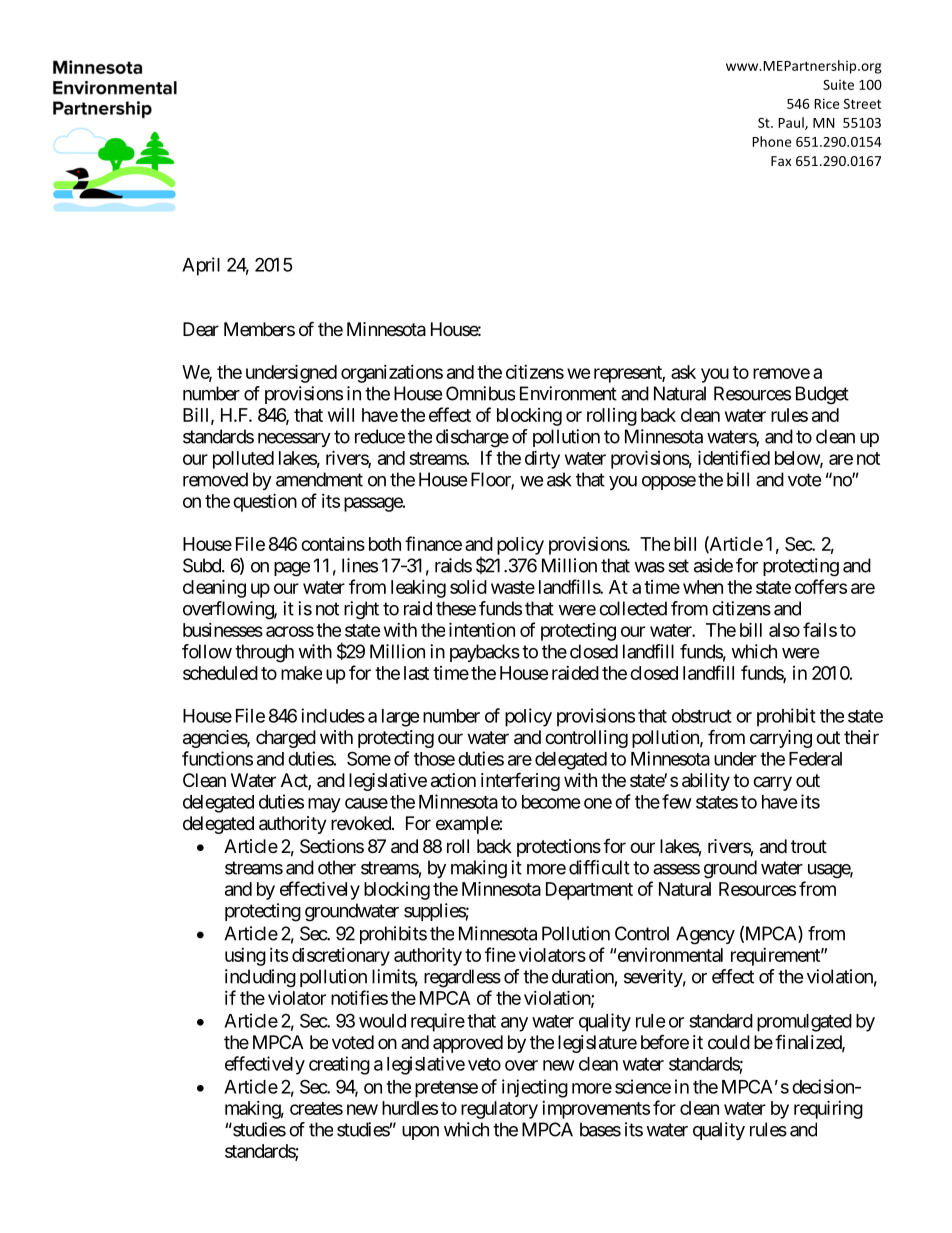 This screenshot has height=1233, width=952. Describe the element at coordinates (599, 867) in the screenshot. I see `difficult` at that location.
